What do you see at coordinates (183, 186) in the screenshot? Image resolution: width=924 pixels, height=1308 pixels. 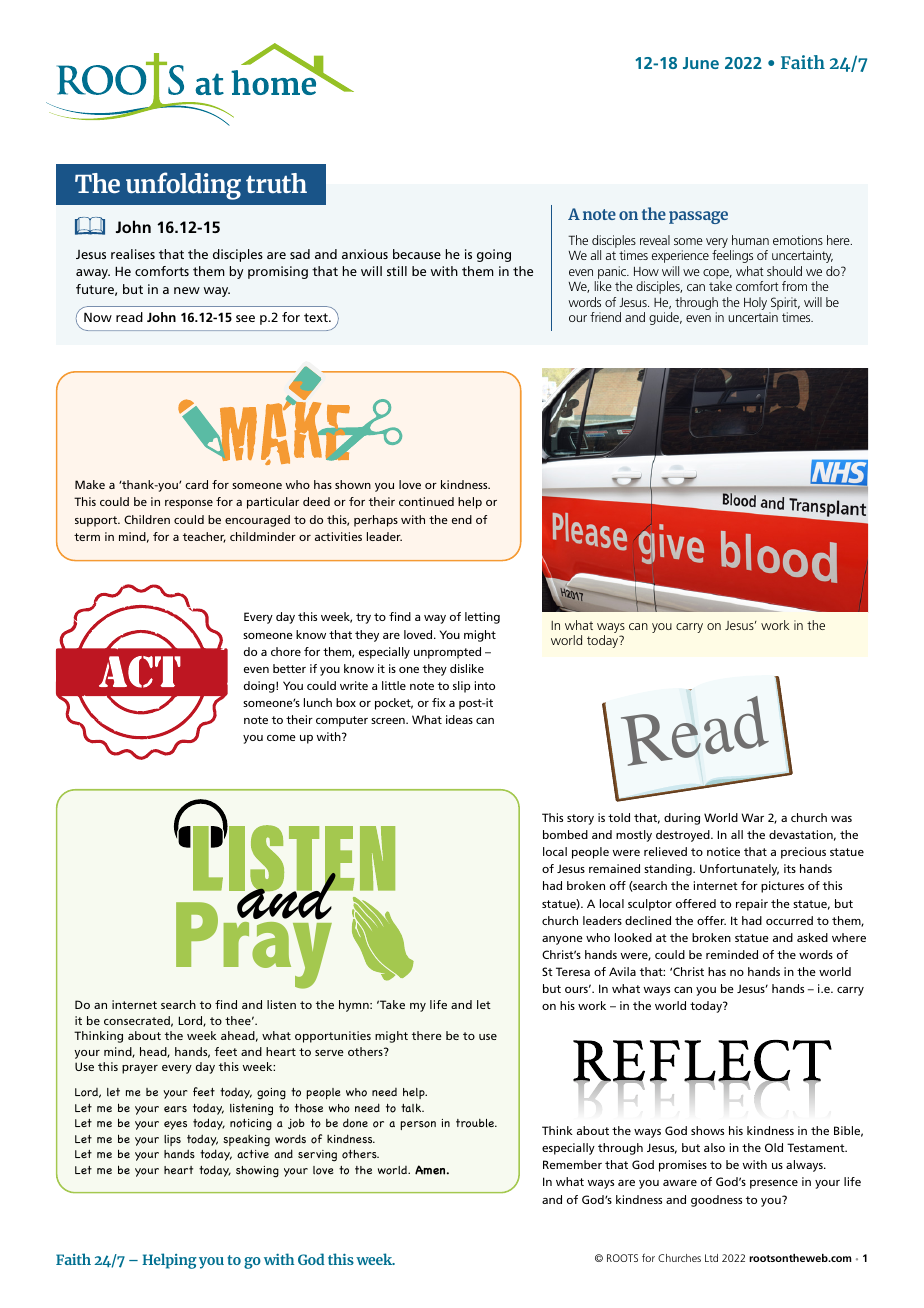 I see `unfolding` at bounding box center [183, 186].
